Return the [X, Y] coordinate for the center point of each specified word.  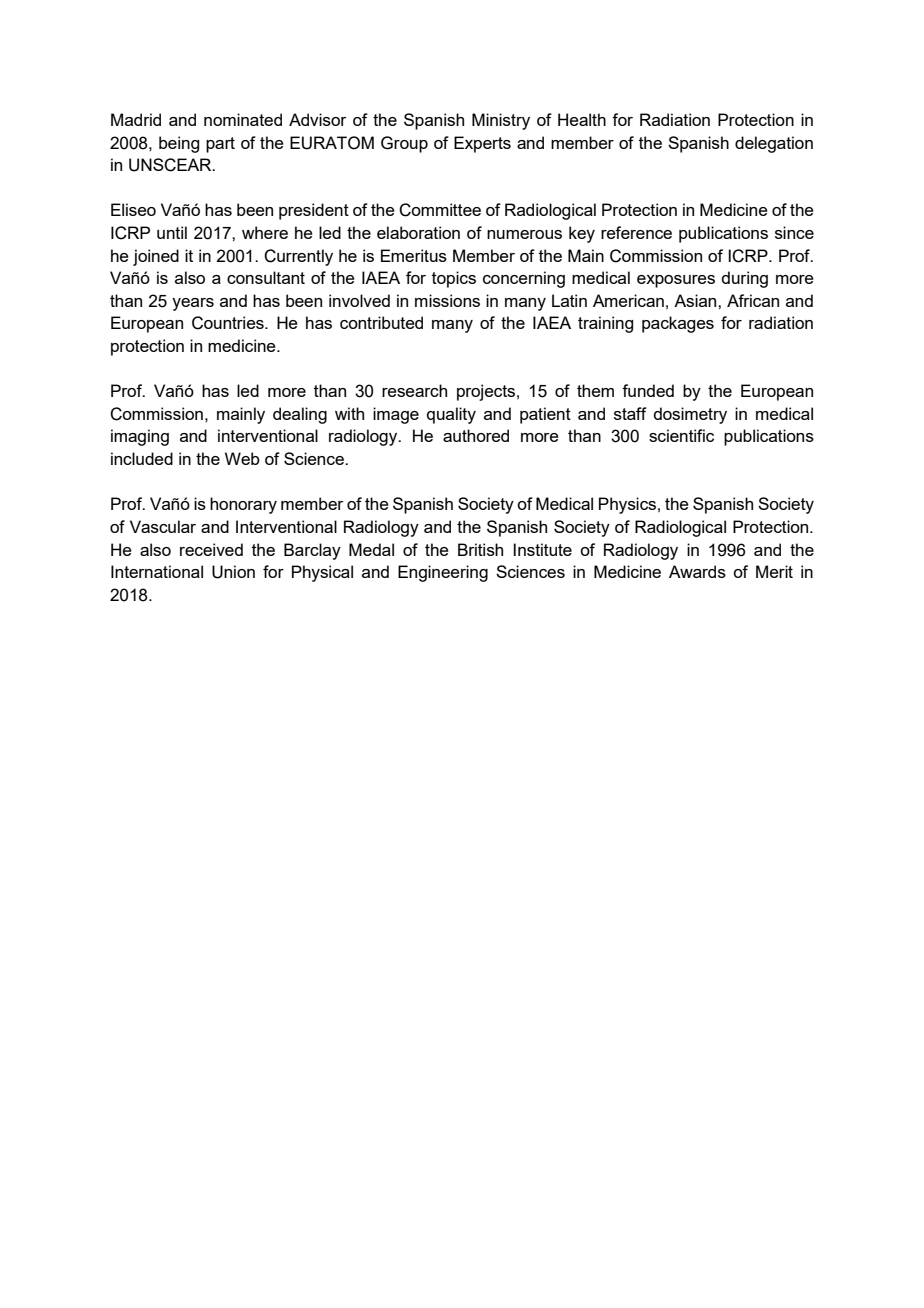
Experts [482, 144]
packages [678, 324]
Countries [229, 323]
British [480, 549]
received [211, 549]
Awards [697, 571]
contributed [381, 322]
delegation [774, 144]
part [220, 145]
